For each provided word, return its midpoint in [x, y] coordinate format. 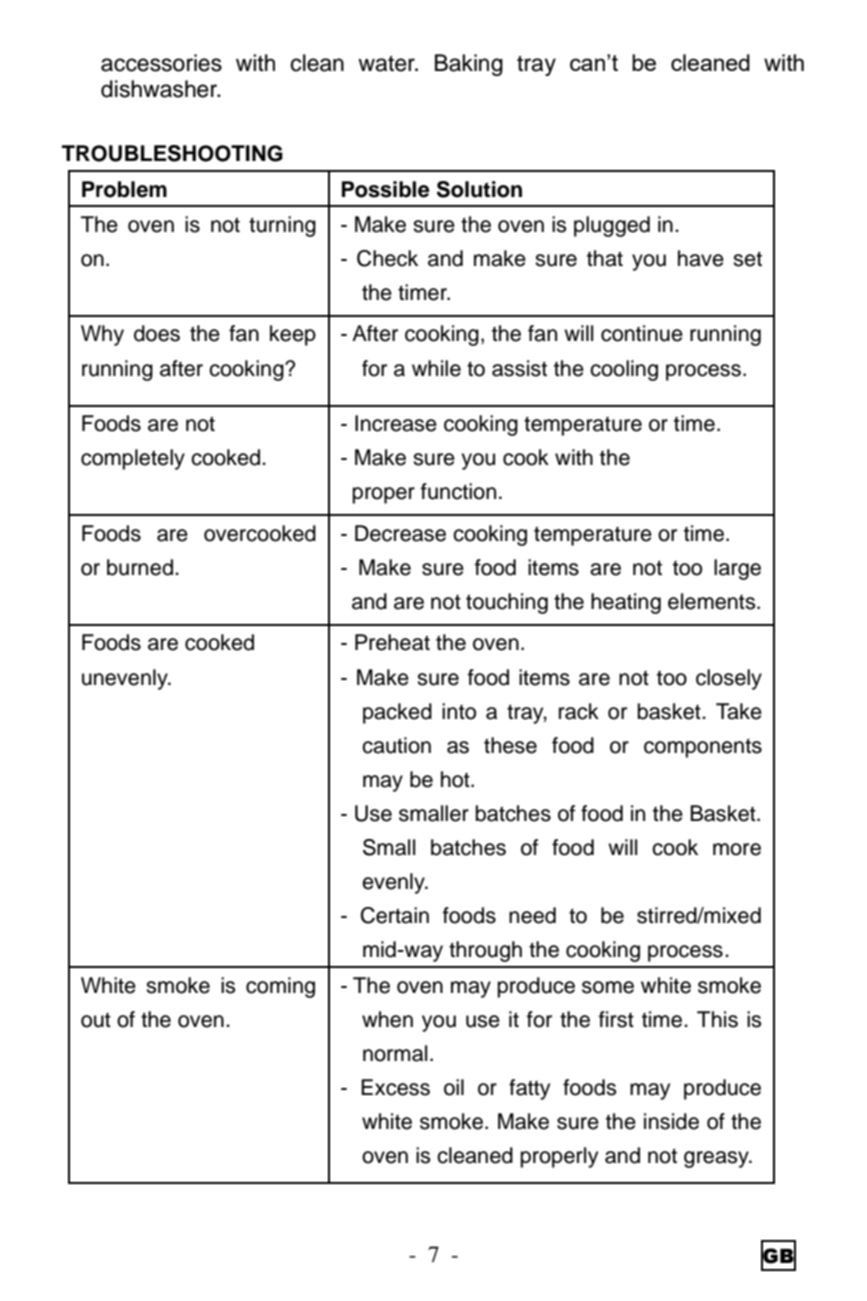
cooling [624, 370]
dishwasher [160, 89]
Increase [396, 423]
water [387, 64]
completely [133, 459]
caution [396, 745]
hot [456, 779]
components [703, 748]
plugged [612, 226]
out [96, 1020]
